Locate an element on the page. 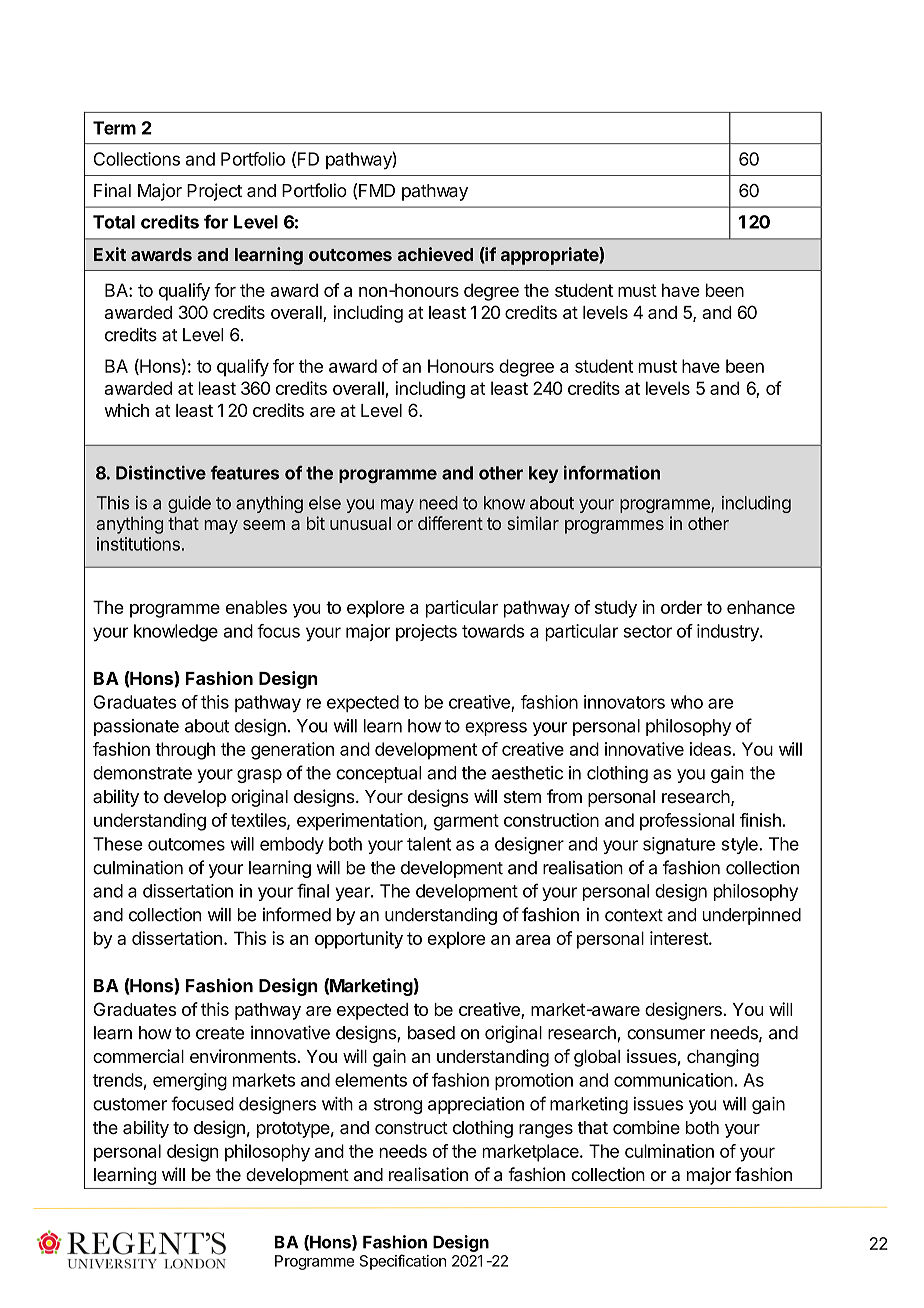 This page has height=1308, width=924. achieved is located at coordinates (435, 254).
